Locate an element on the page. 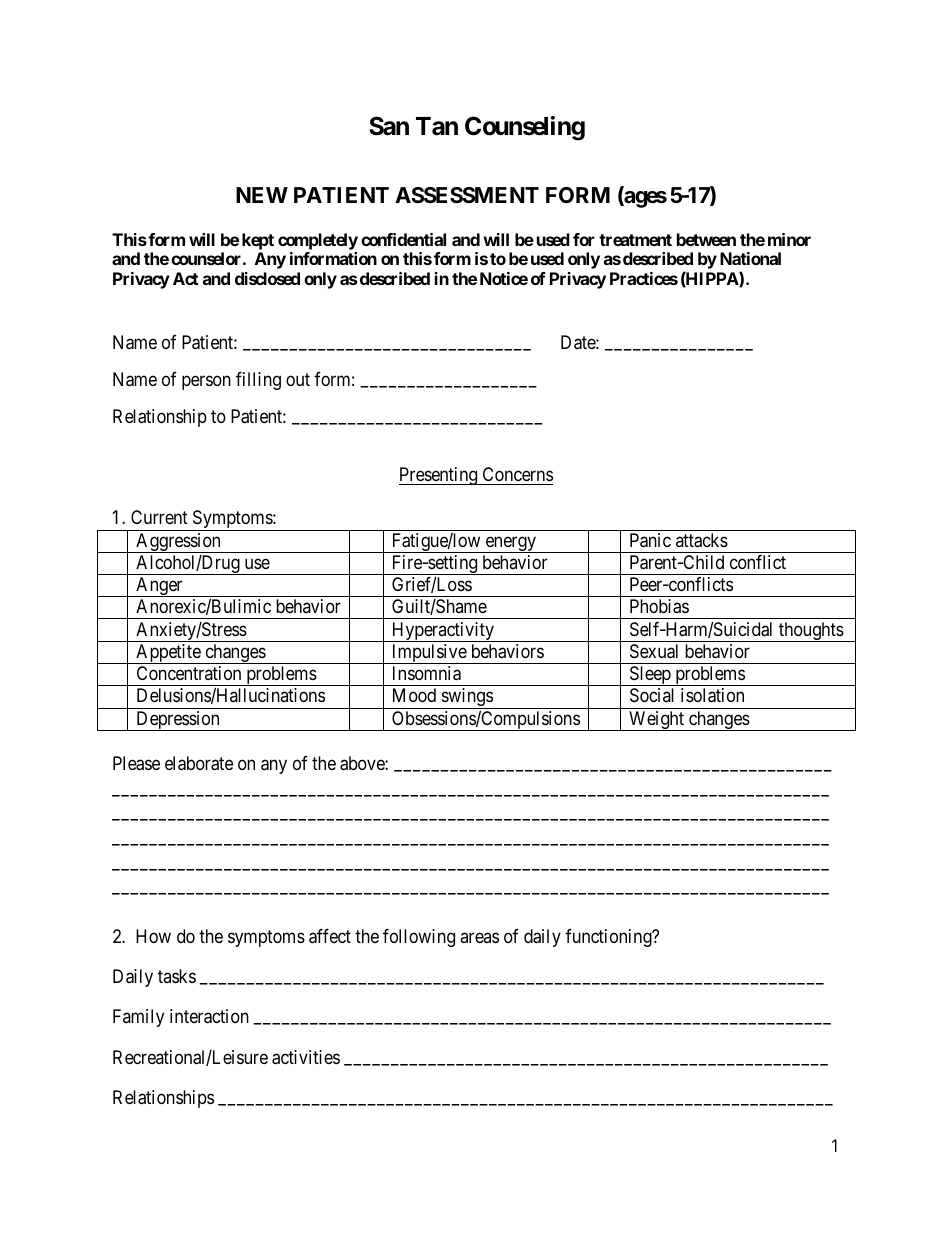 The image size is (952, 1233). between is located at coordinates (706, 239).
